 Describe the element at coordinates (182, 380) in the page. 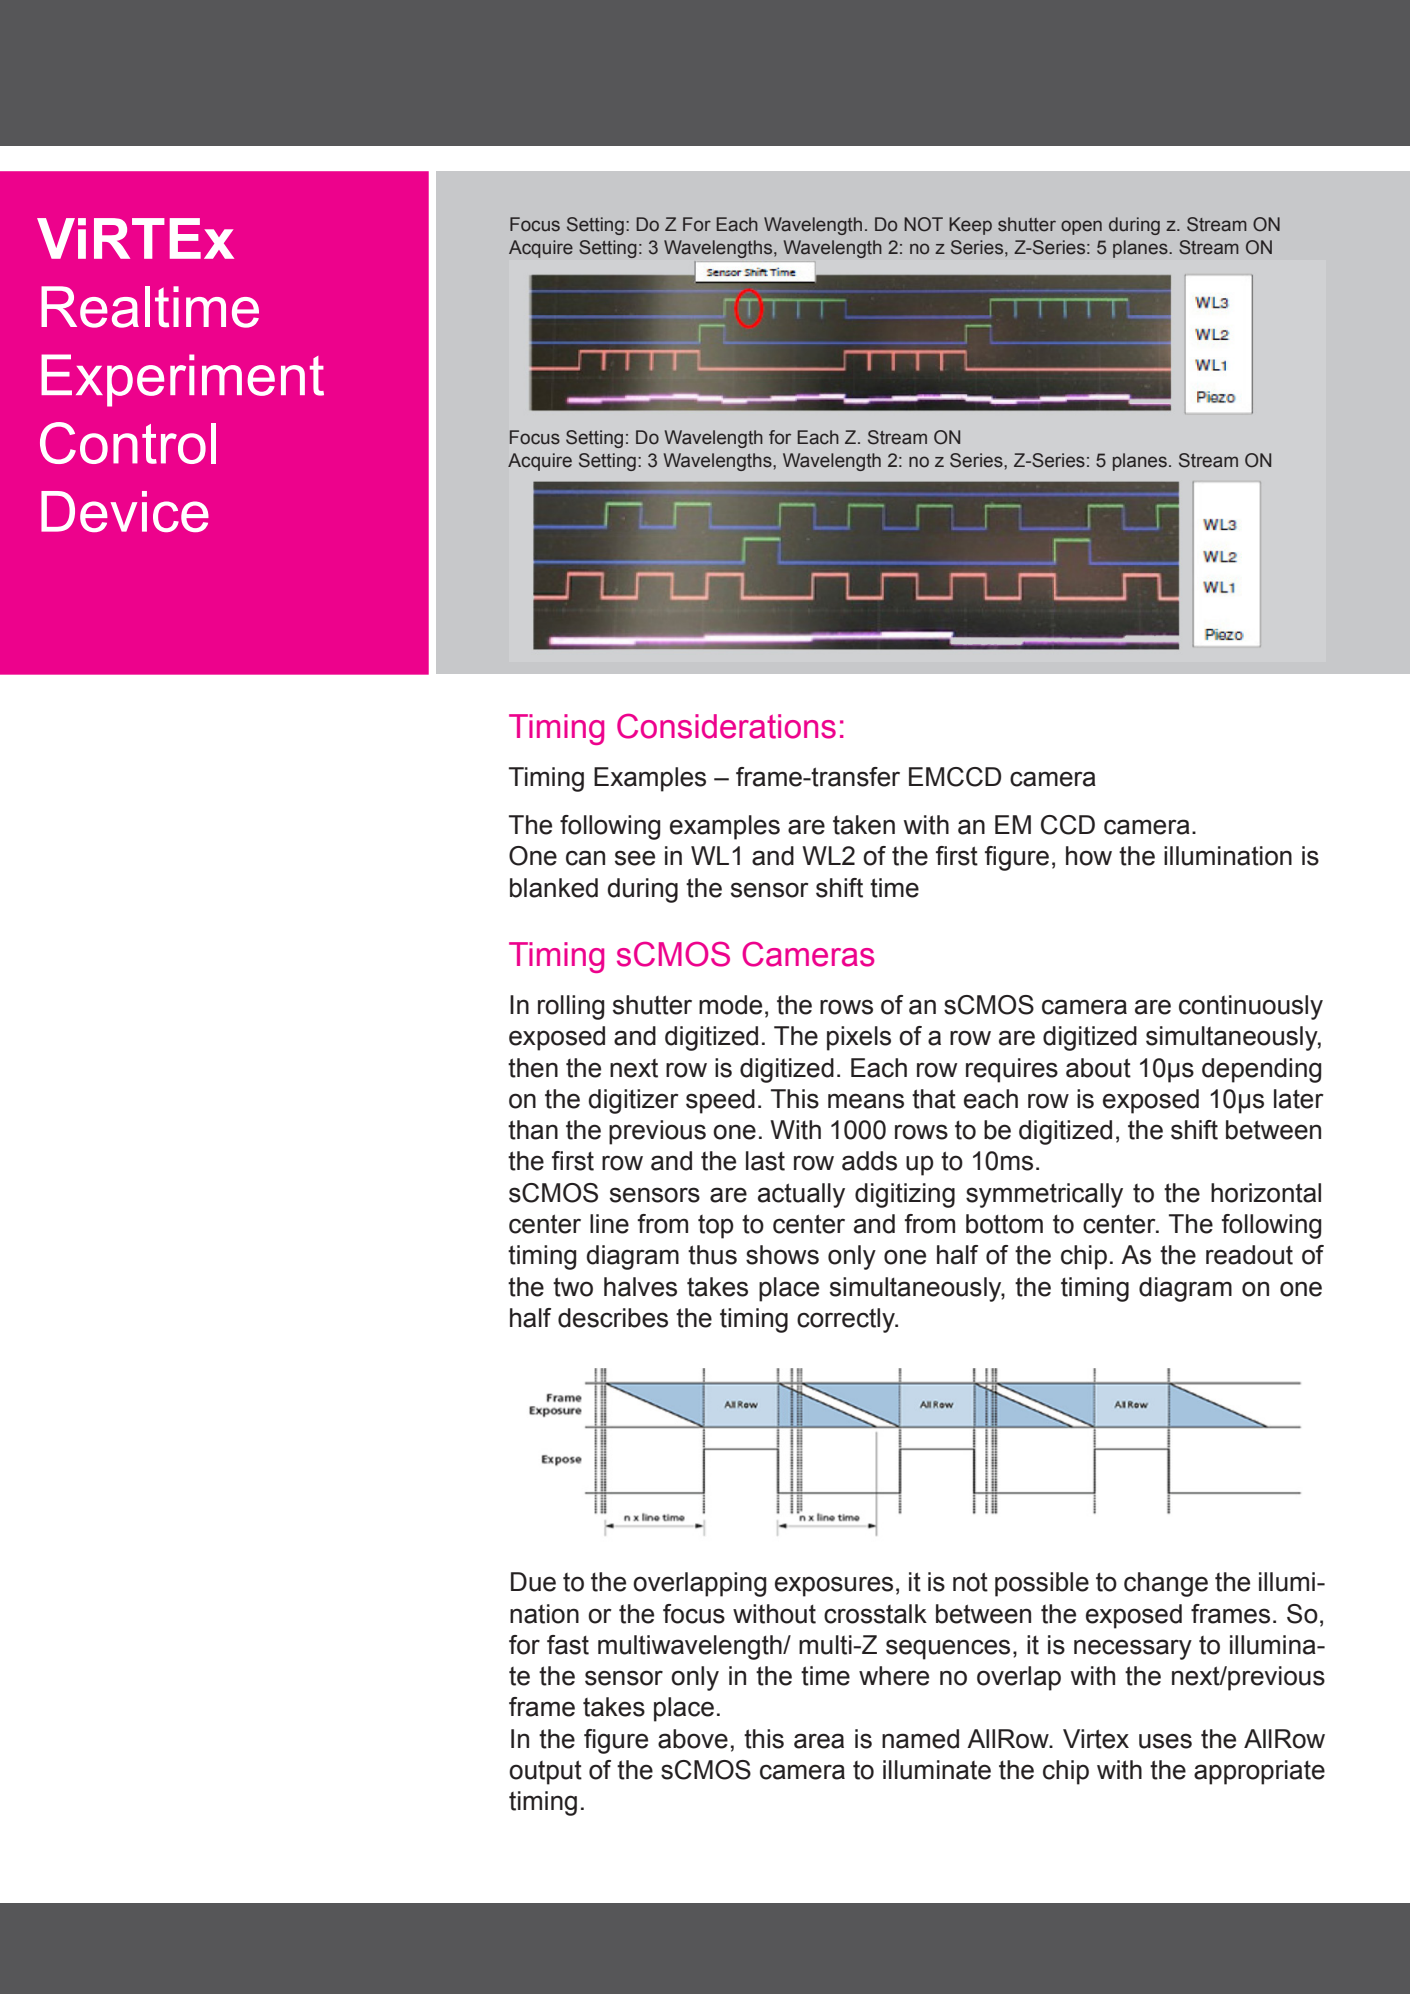

I see `Experiment` at that location.
